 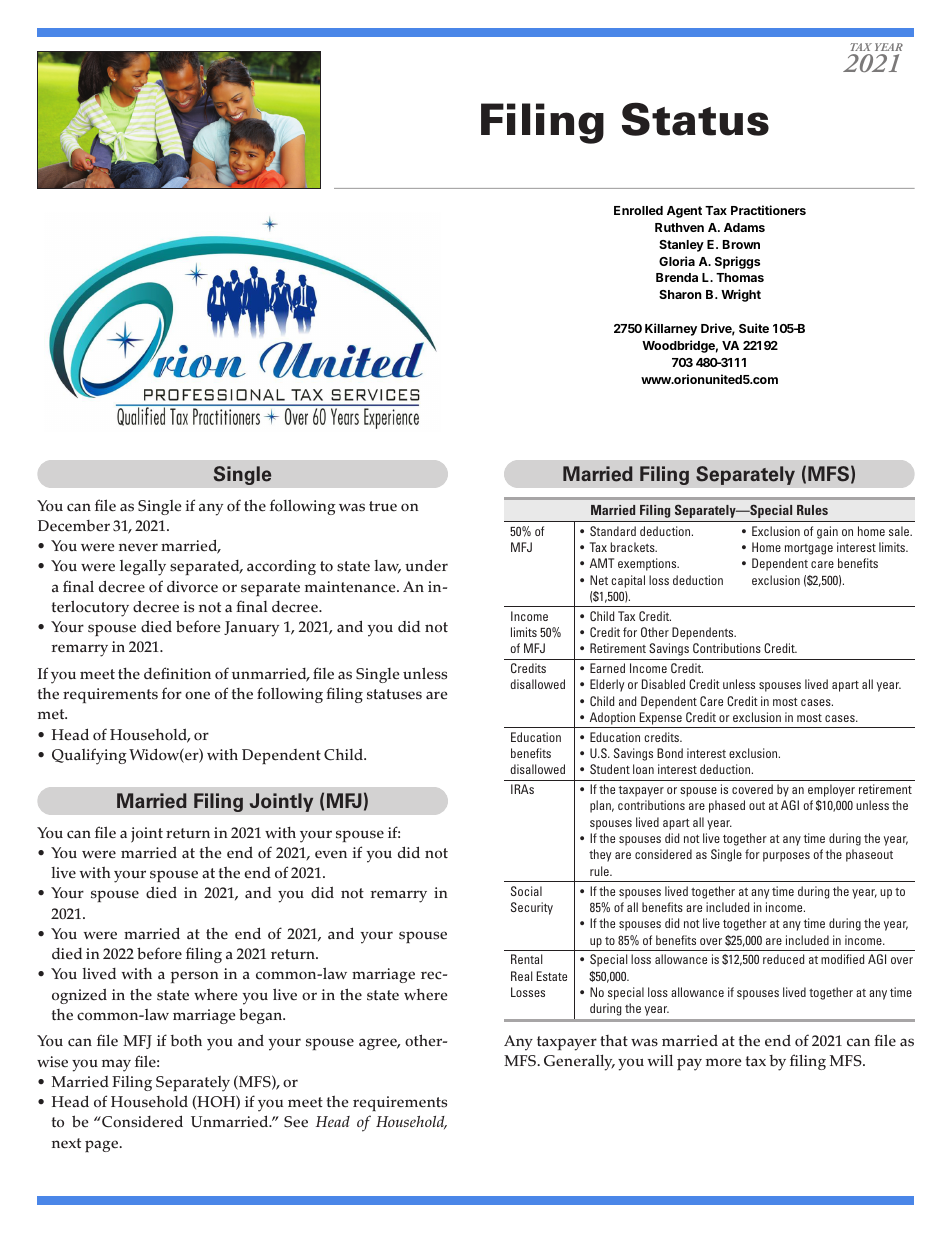 What do you see at coordinates (103, 1146) in the document?
I see `page` at bounding box center [103, 1146].
